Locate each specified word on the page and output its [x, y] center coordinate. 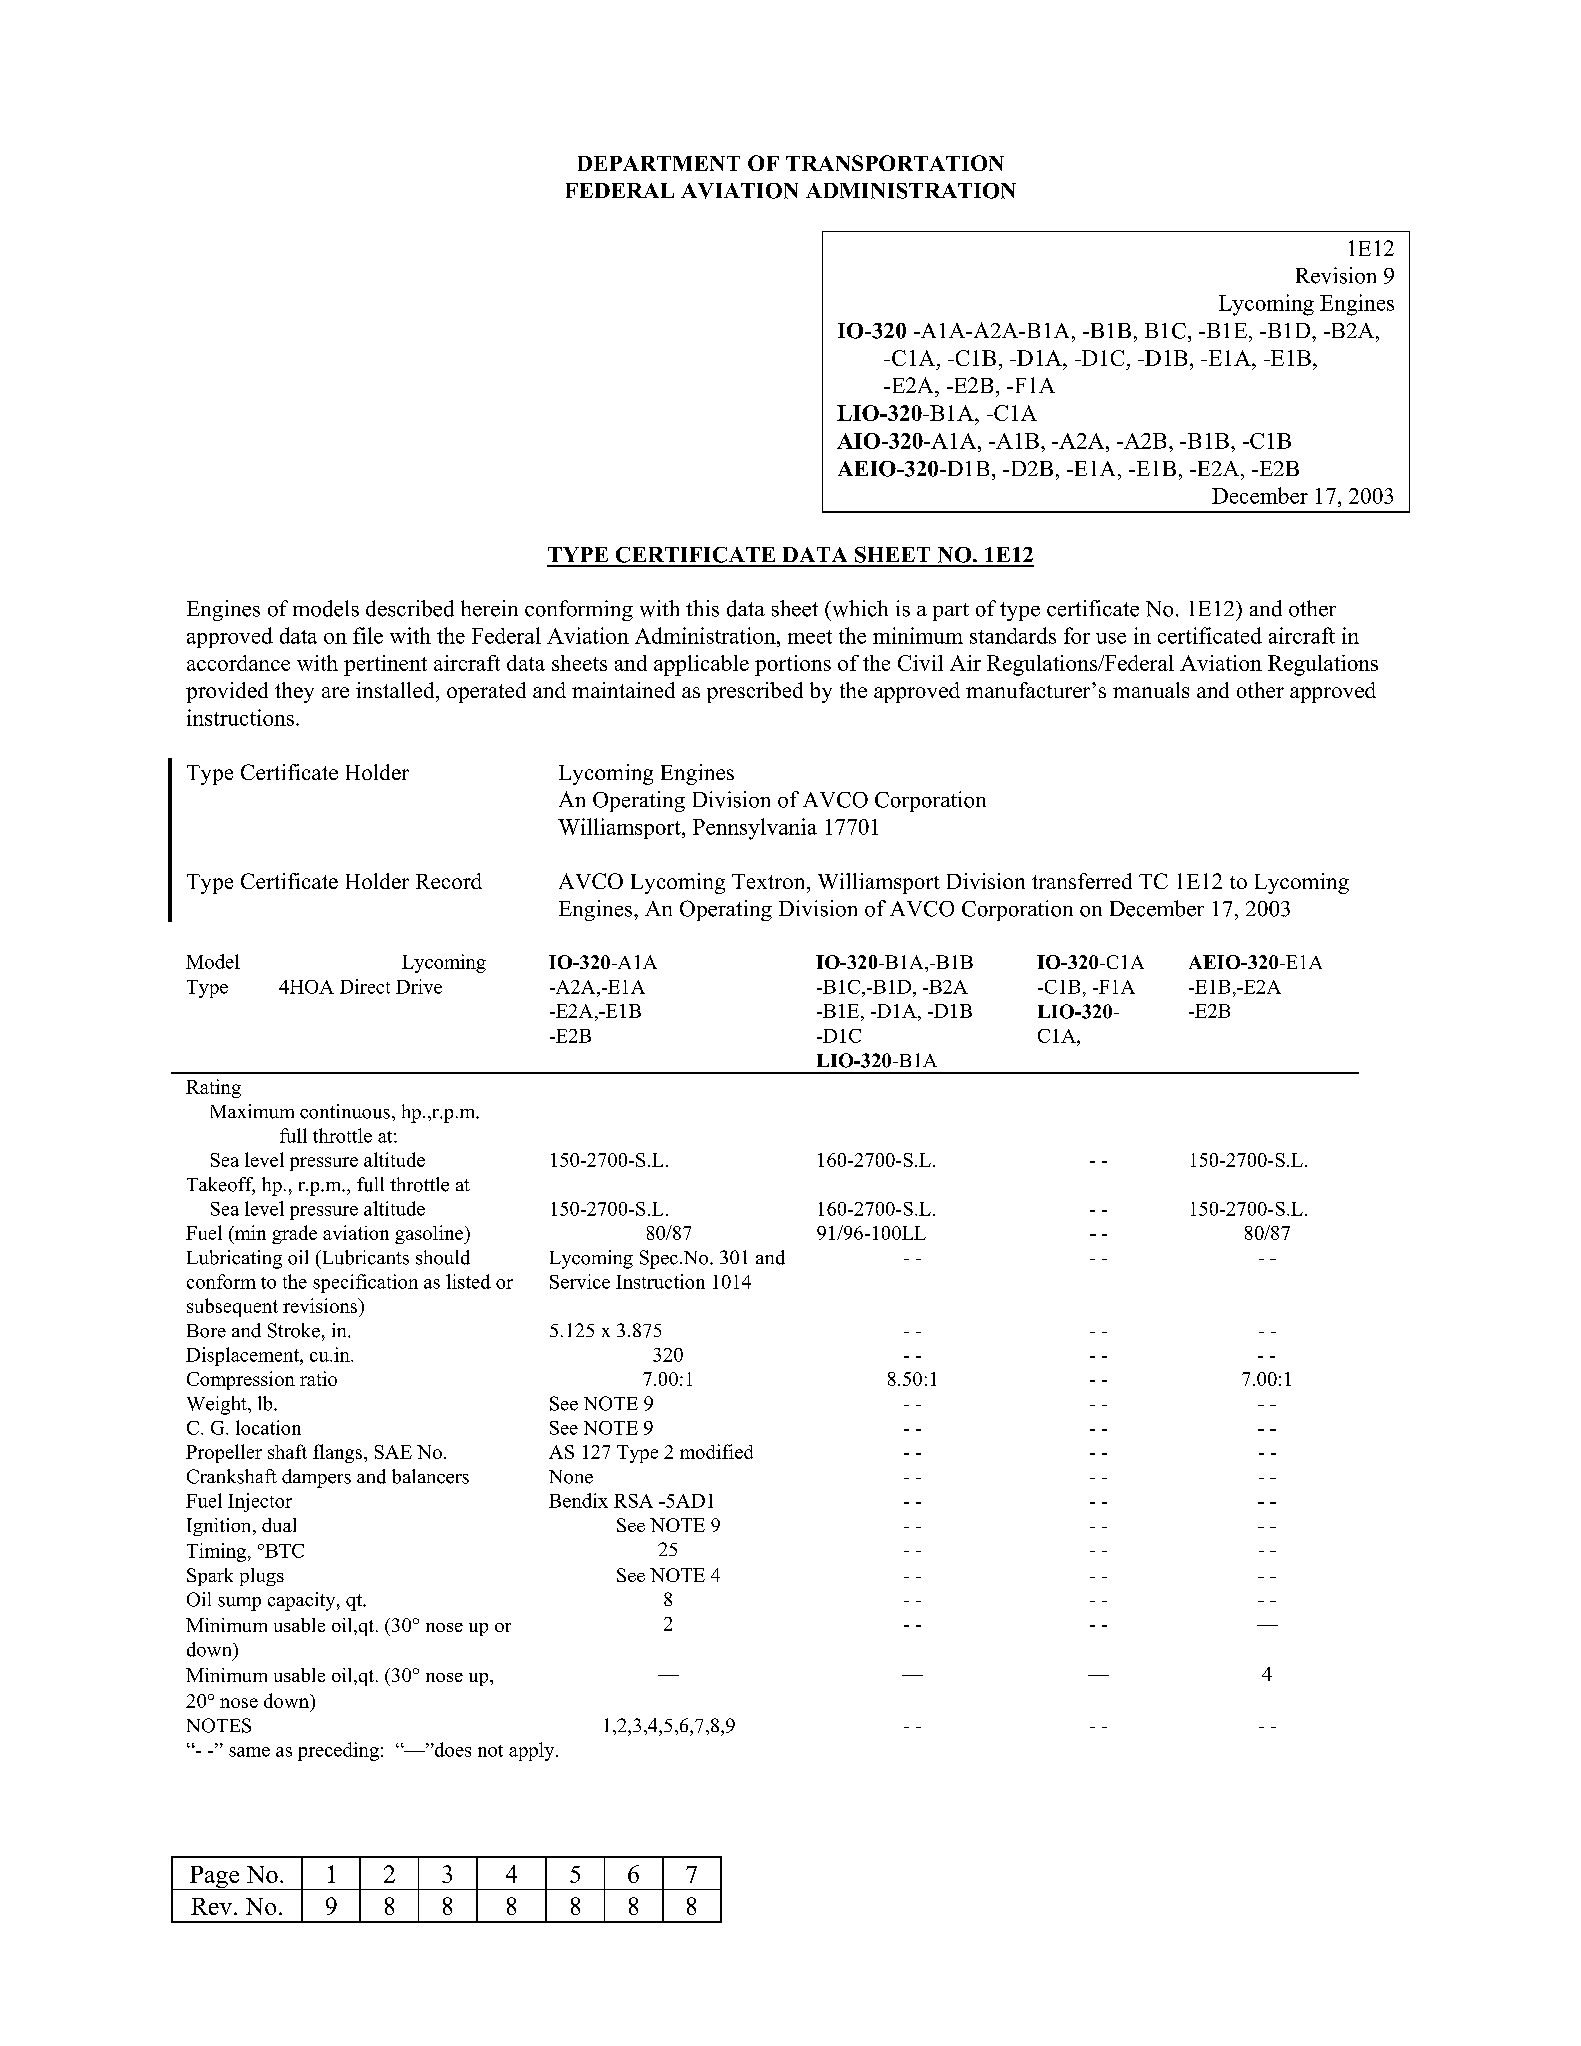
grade [294, 1234]
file [368, 635]
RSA [633, 1501]
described [410, 608]
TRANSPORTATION [895, 163]
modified [716, 1451]
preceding [338, 1751]
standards [1013, 635]
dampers [316, 1478]
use [1111, 638]
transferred [1082, 881]
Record [449, 881]
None [571, 1477]
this [702, 608]
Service [580, 1281]
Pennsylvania [755, 829]
